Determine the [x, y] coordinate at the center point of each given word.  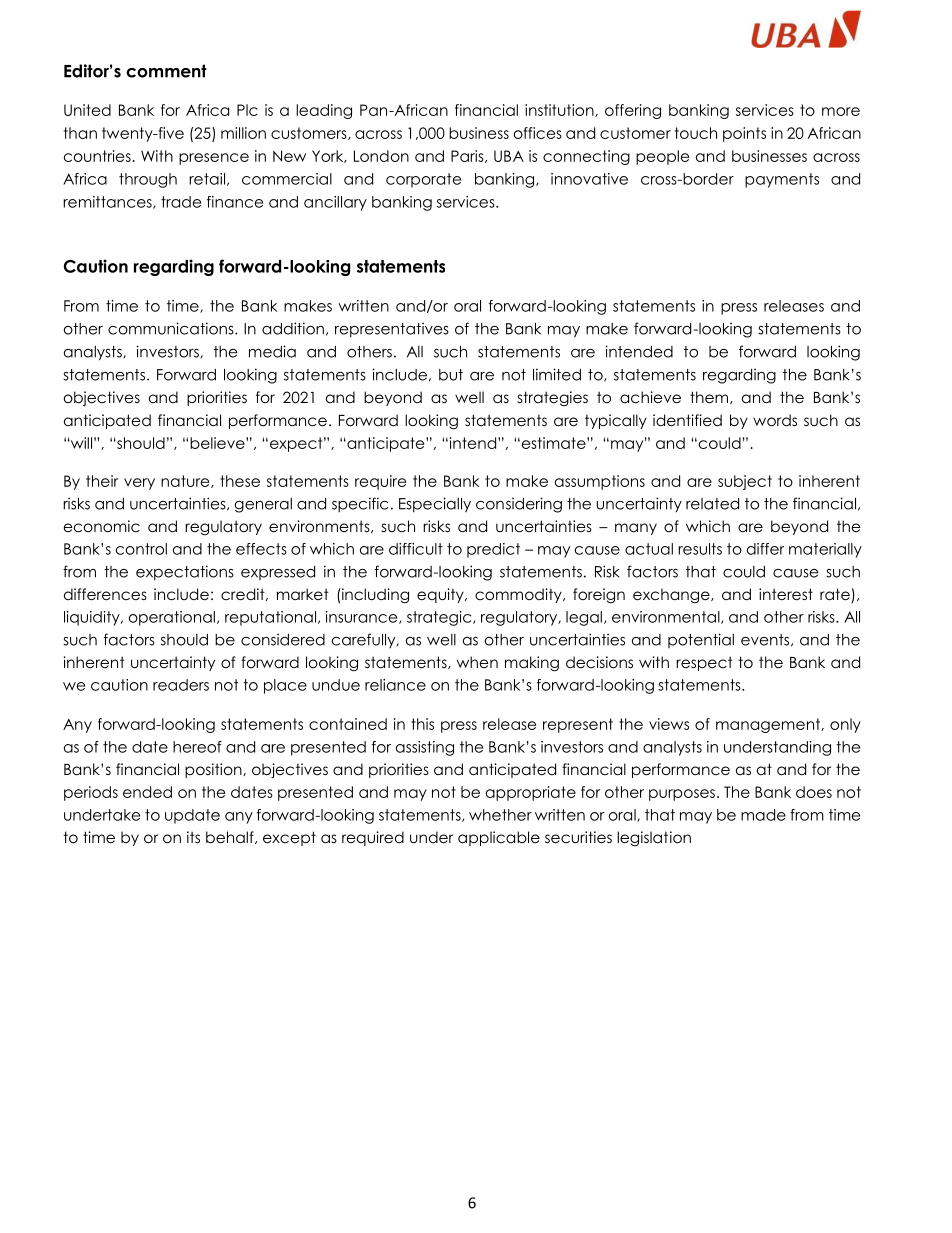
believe [218, 443]
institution [560, 110]
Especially [435, 505]
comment [166, 71]
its [193, 837]
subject [745, 482]
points [744, 134]
